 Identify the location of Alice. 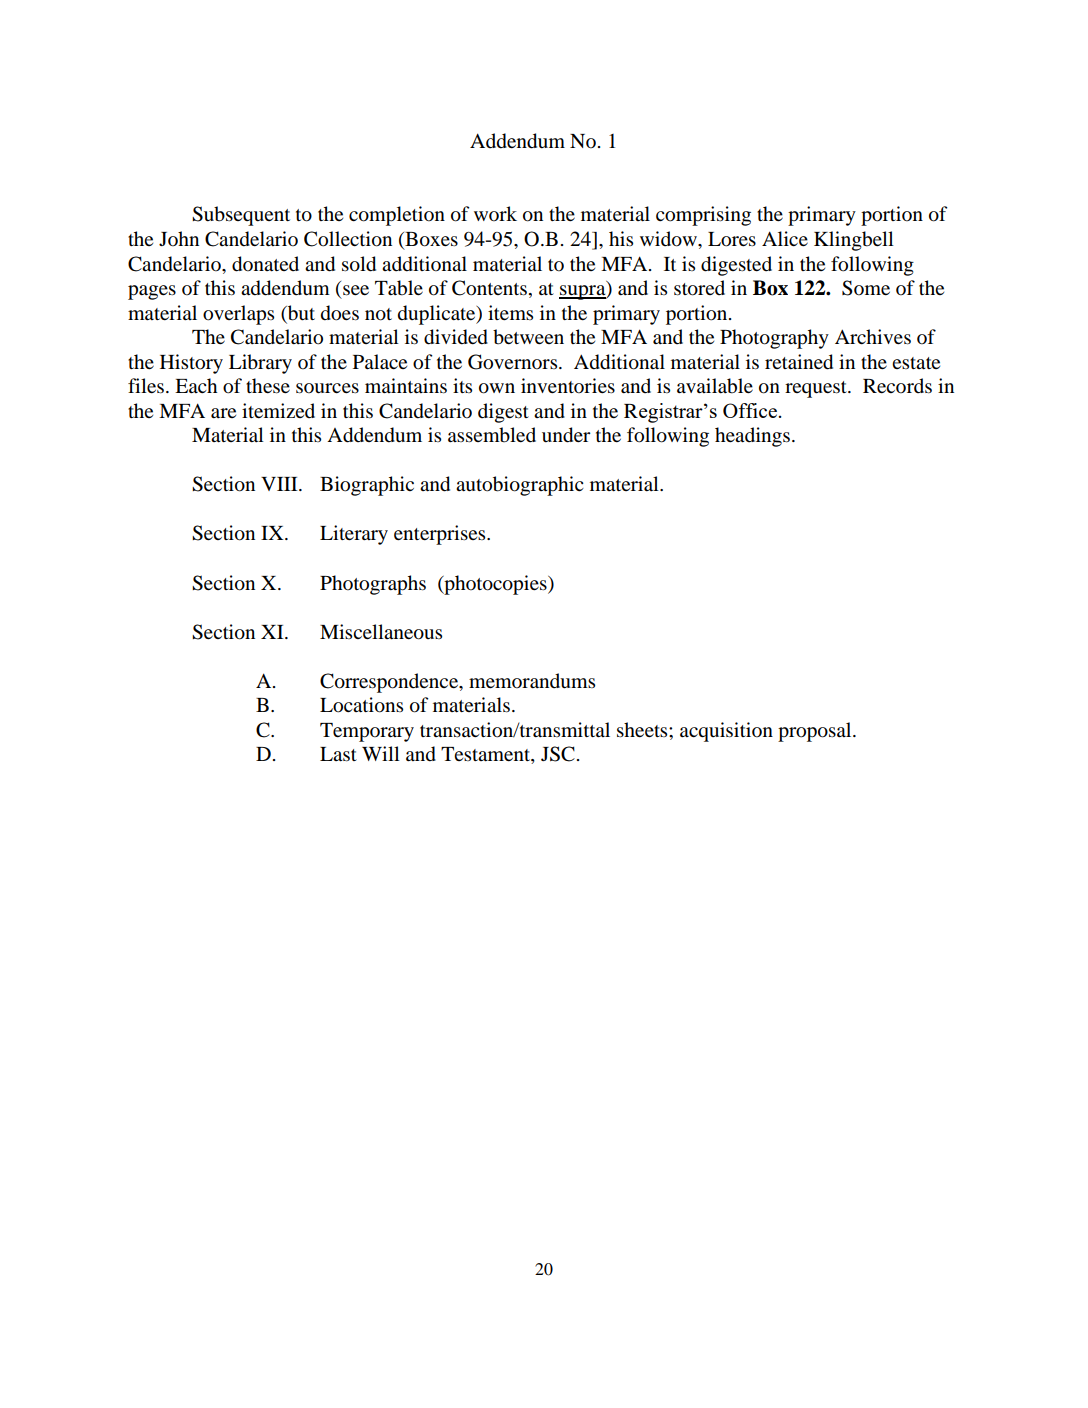
(785, 238).
